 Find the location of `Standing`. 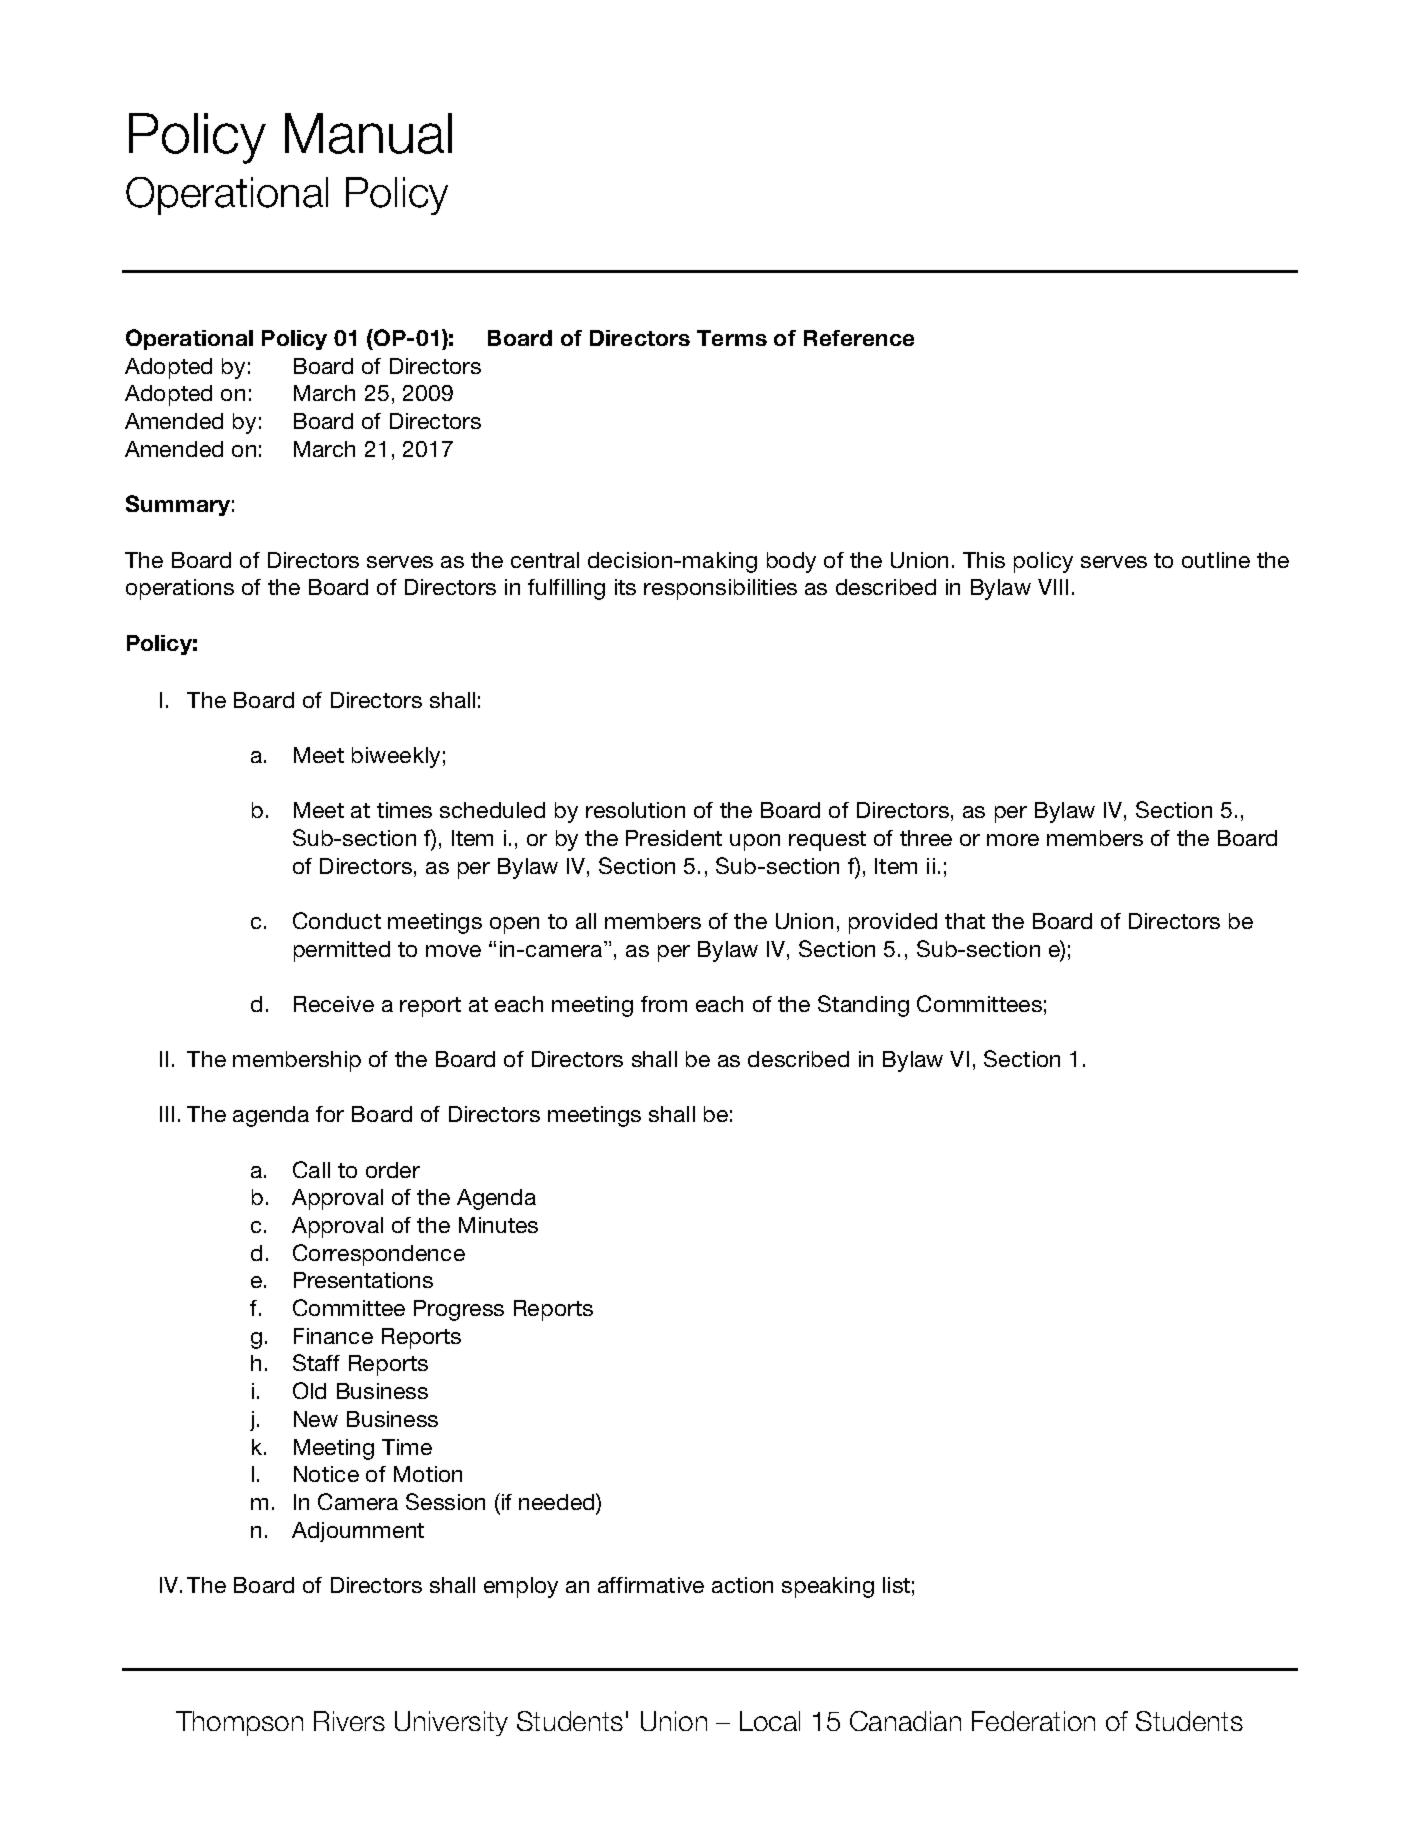

Standing is located at coordinates (863, 1006).
